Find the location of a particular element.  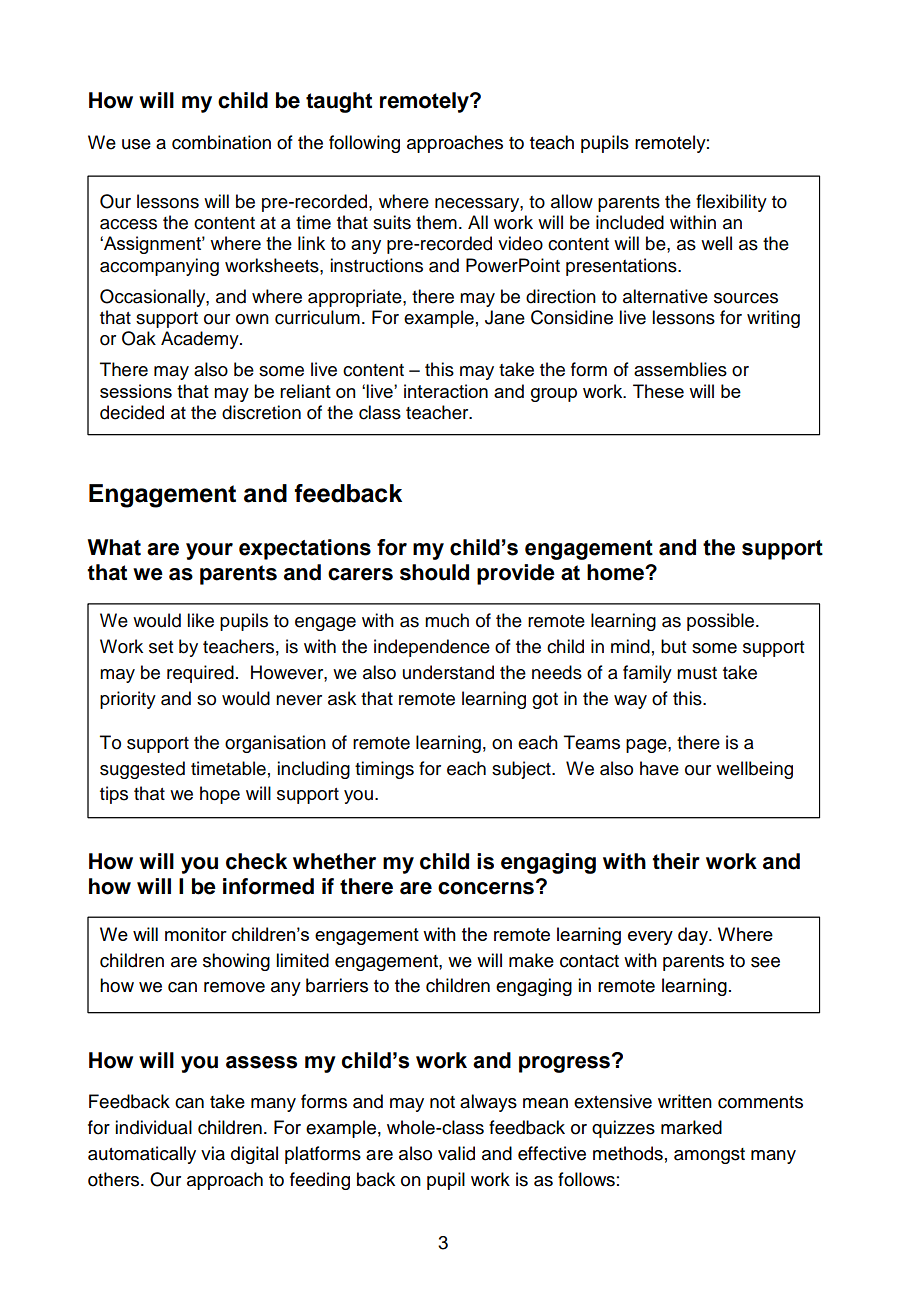

sessions is located at coordinates (136, 391).
